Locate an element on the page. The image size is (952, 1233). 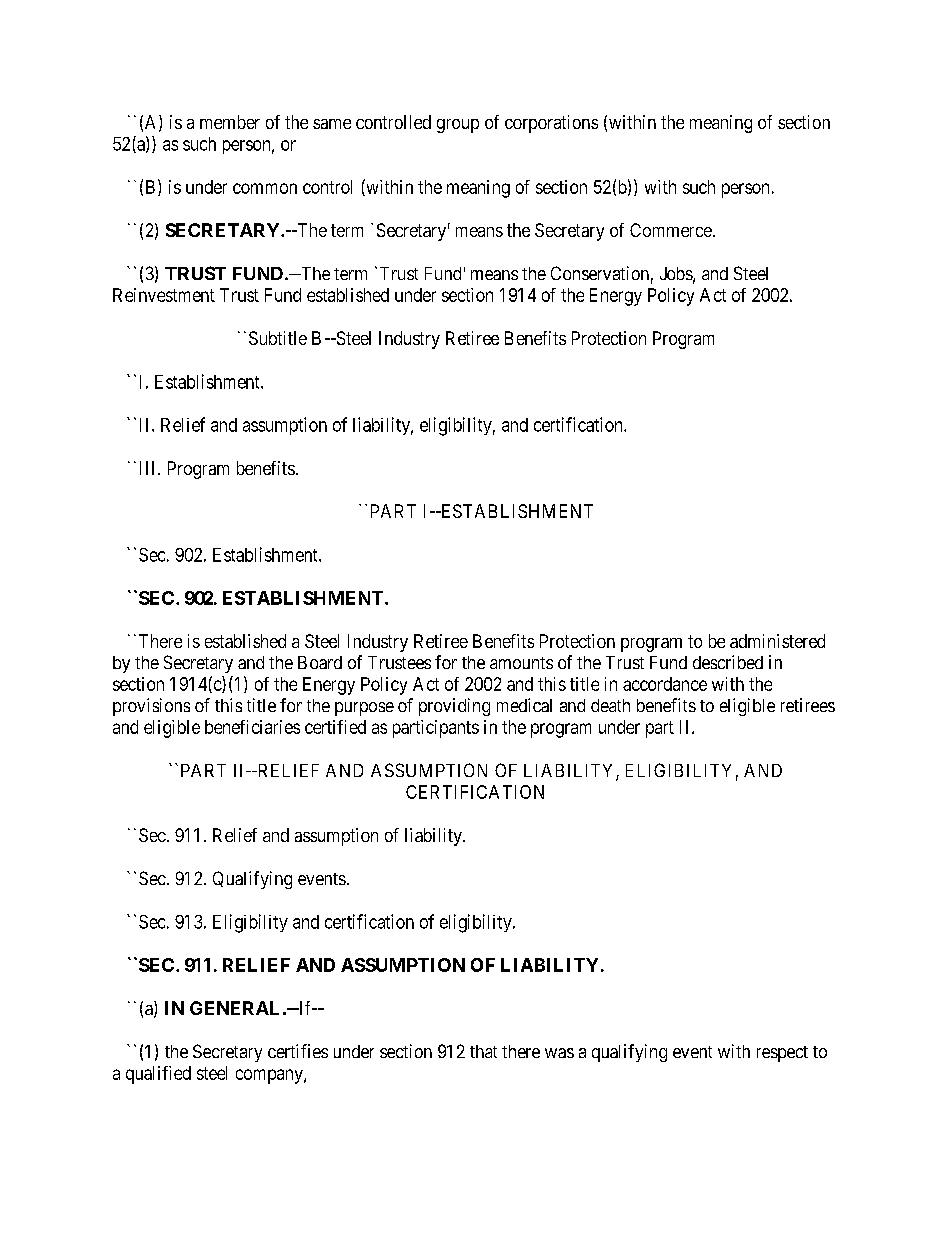
that is located at coordinates (483, 1051).
